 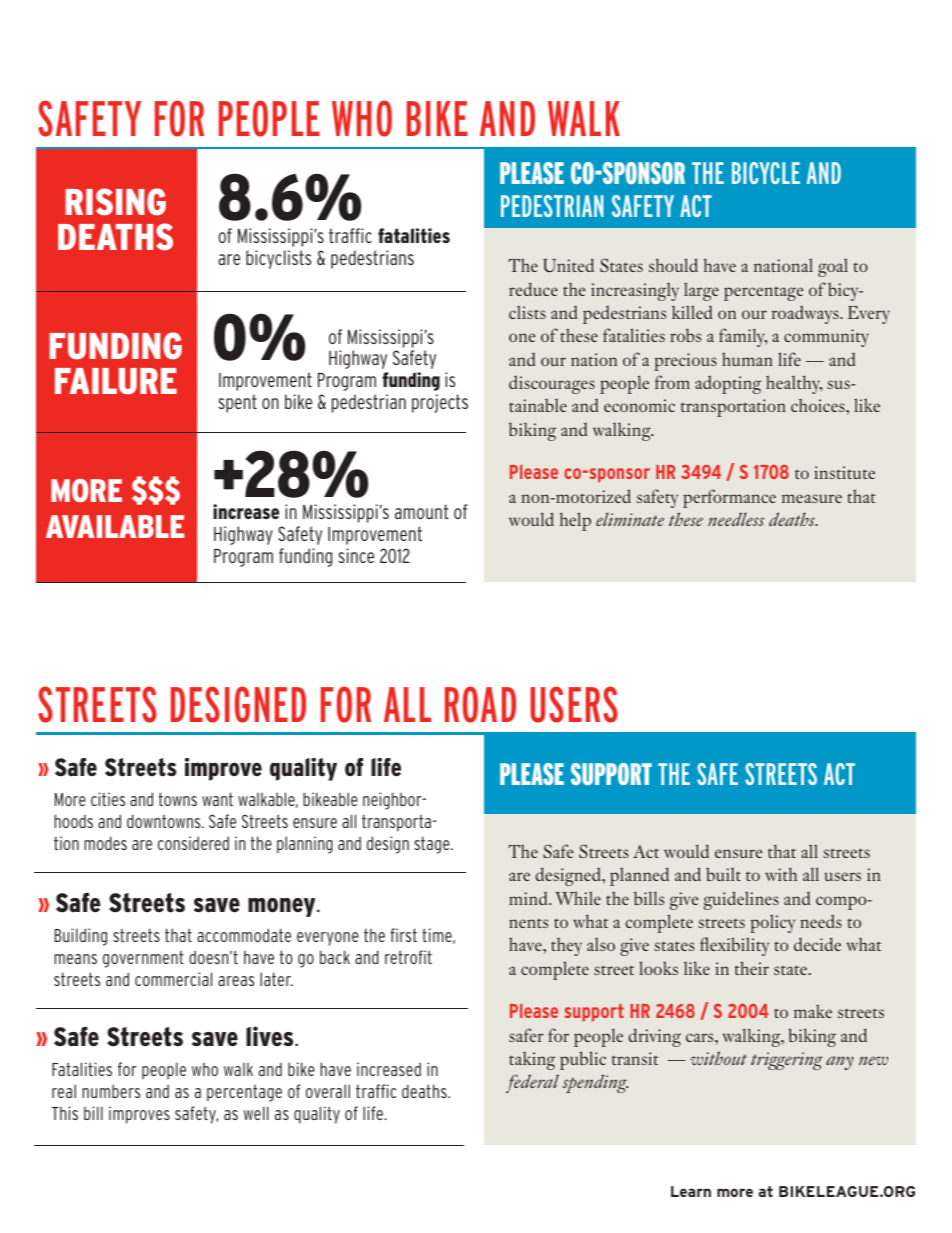 What do you see at coordinates (115, 526) in the screenshot?
I see `AVAILABLE` at bounding box center [115, 526].
